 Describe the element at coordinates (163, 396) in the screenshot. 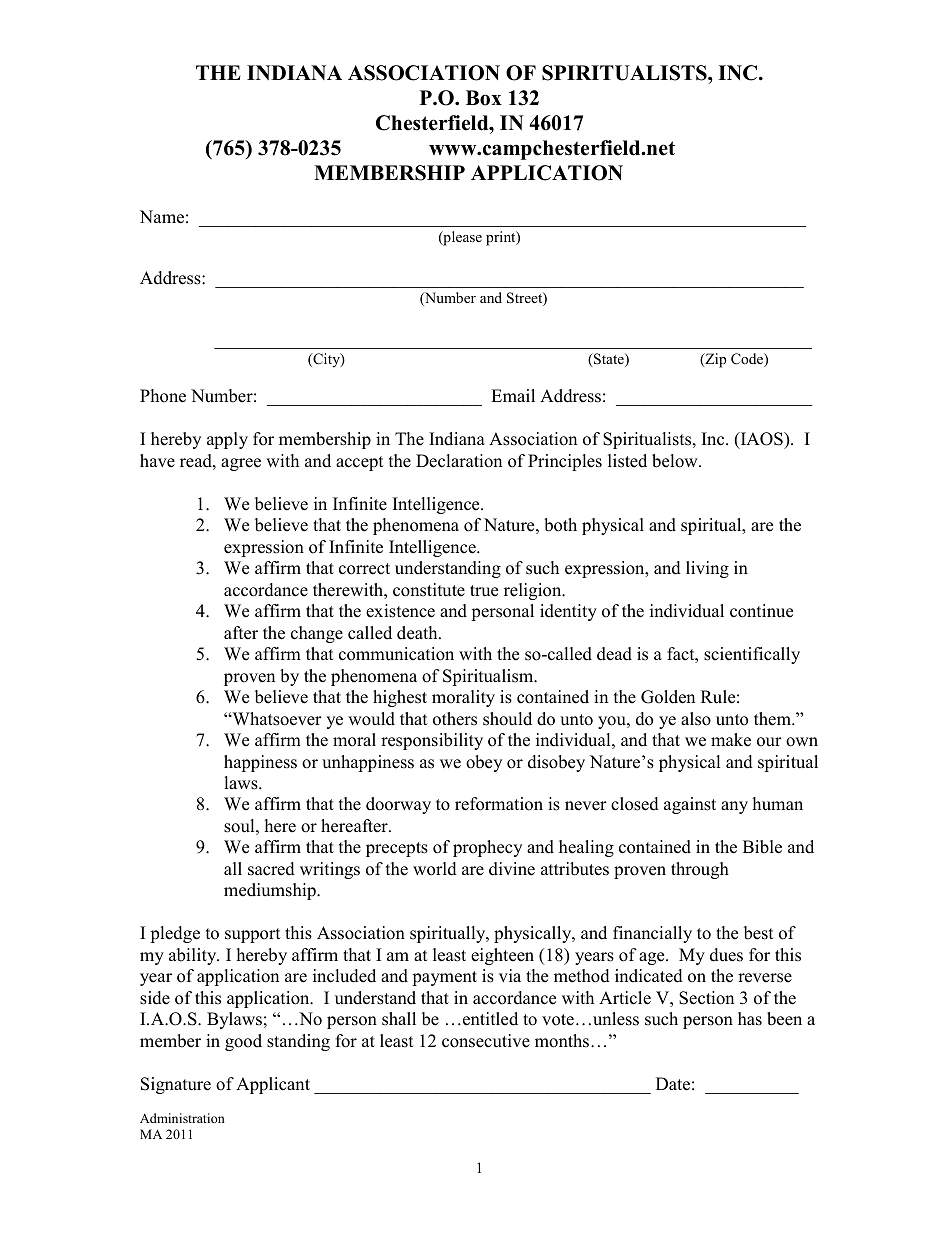

I see `Phone` at that location.
